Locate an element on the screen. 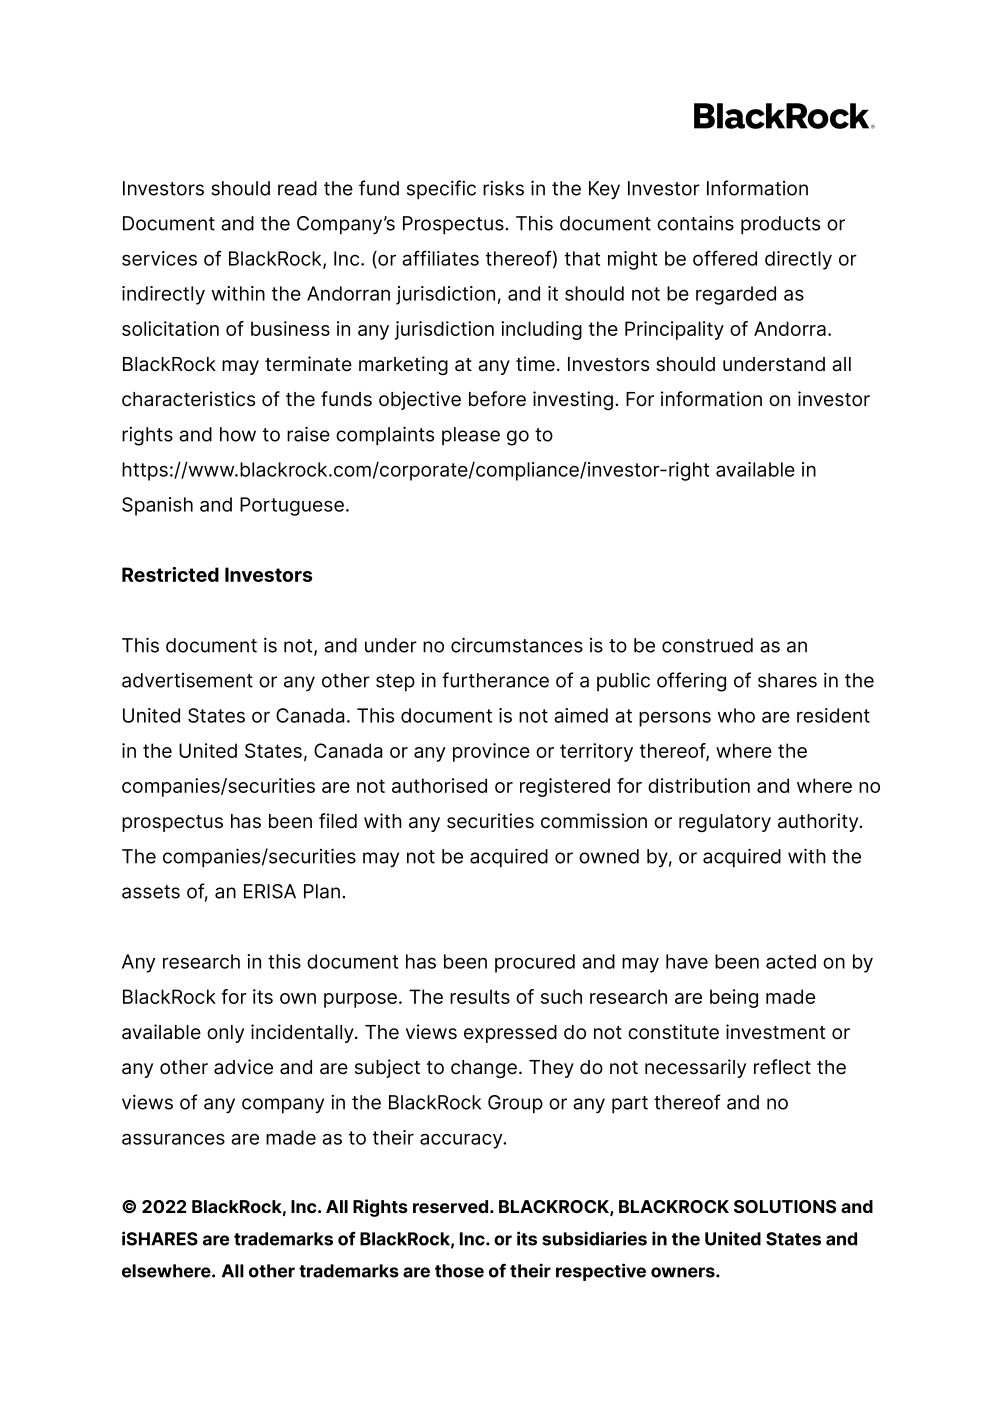  please is located at coordinates (471, 436).
